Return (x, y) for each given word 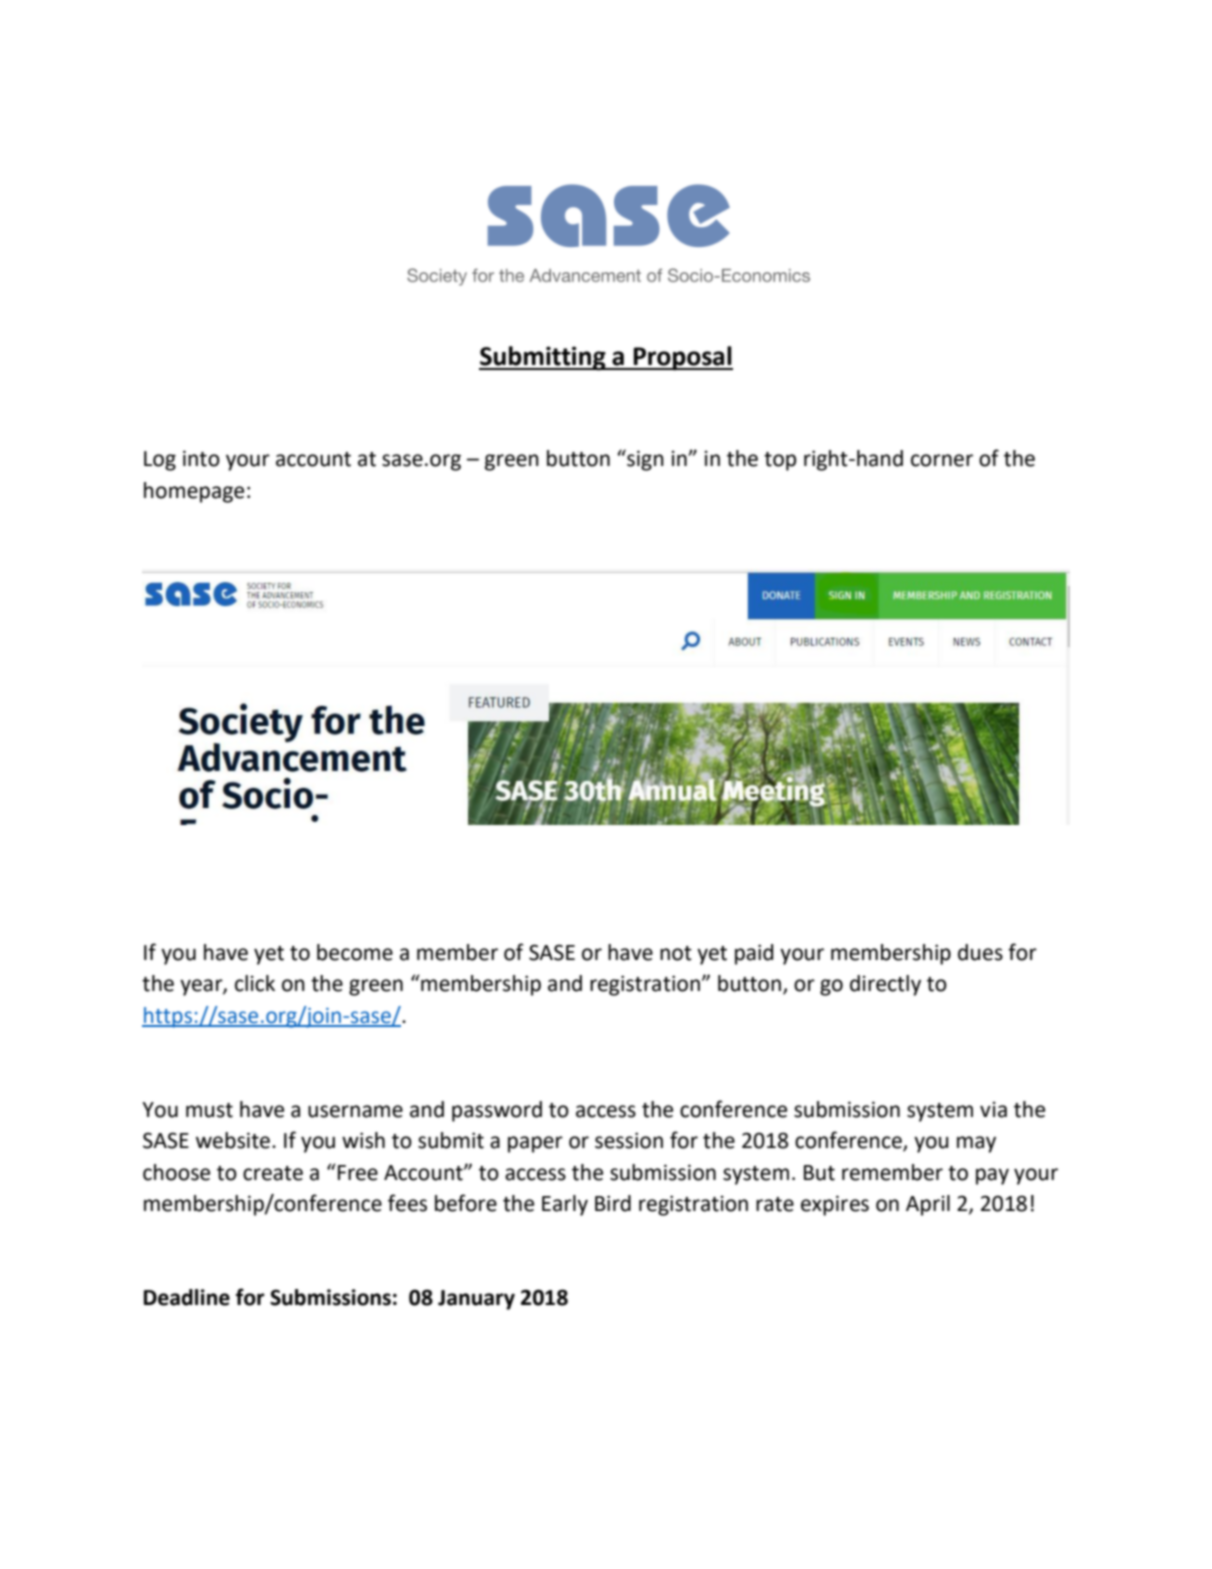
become (355, 952)
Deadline (187, 1297)
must (209, 1110)
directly (885, 985)
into (201, 458)
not (676, 953)
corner (942, 460)
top (780, 461)
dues (980, 952)
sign (644, 460)
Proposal (682, 358)
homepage (194, 492)
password (497, 1111)
